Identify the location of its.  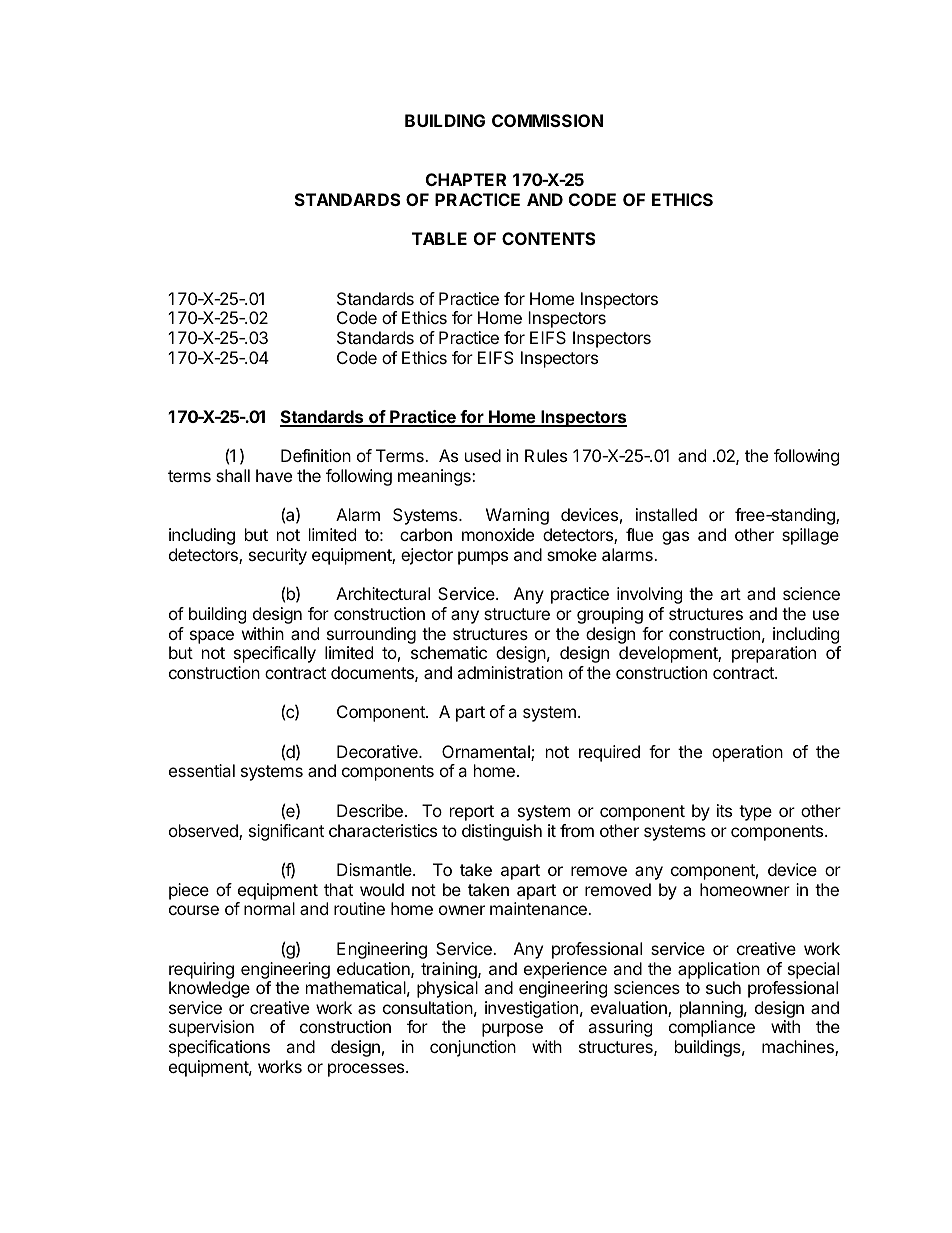
(724, 810).
